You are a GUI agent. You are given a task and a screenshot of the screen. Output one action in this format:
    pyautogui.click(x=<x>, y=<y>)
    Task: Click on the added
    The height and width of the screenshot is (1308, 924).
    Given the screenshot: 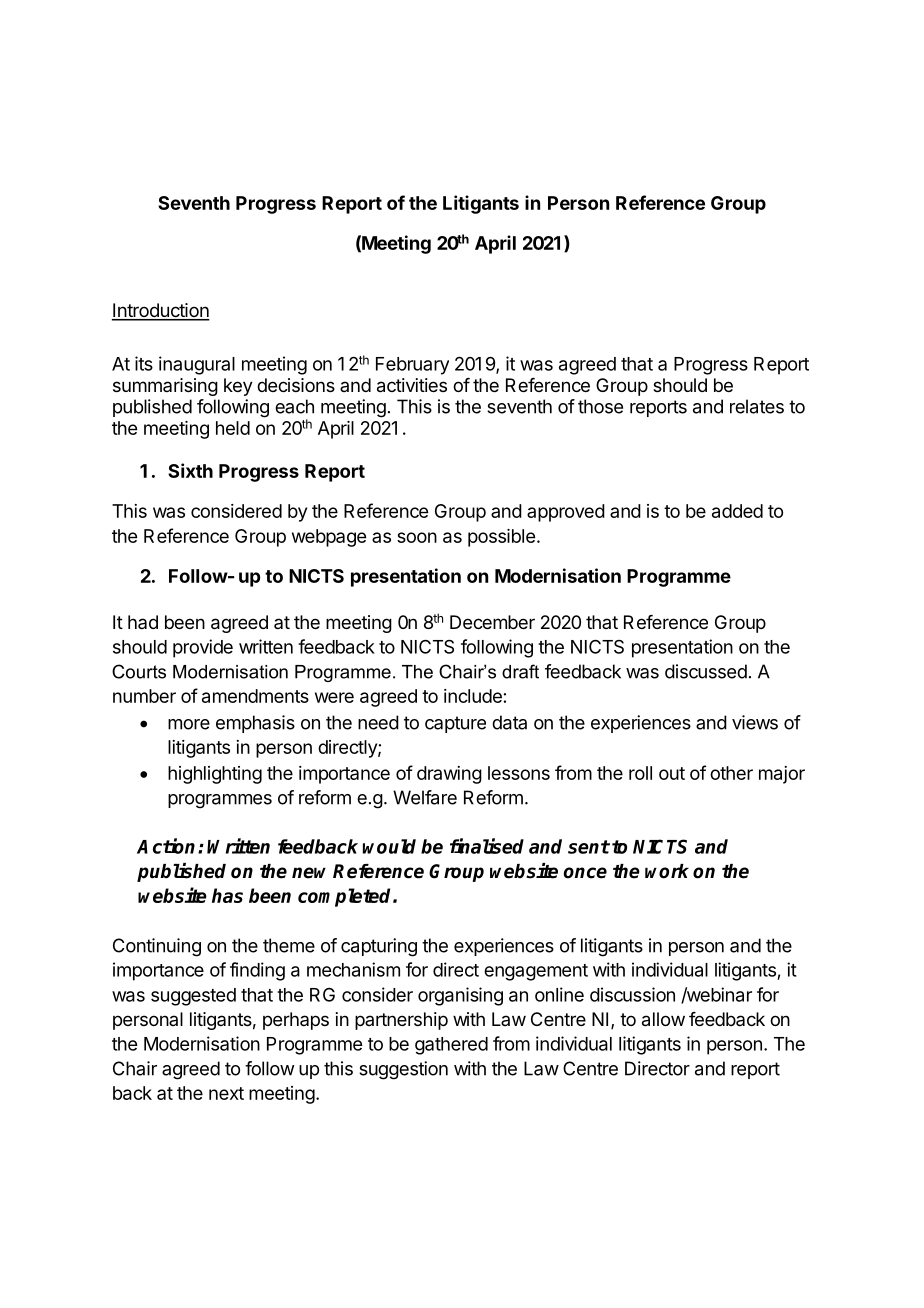 What is the action you would take?
    pyautogui.click(x=737, y=511)
